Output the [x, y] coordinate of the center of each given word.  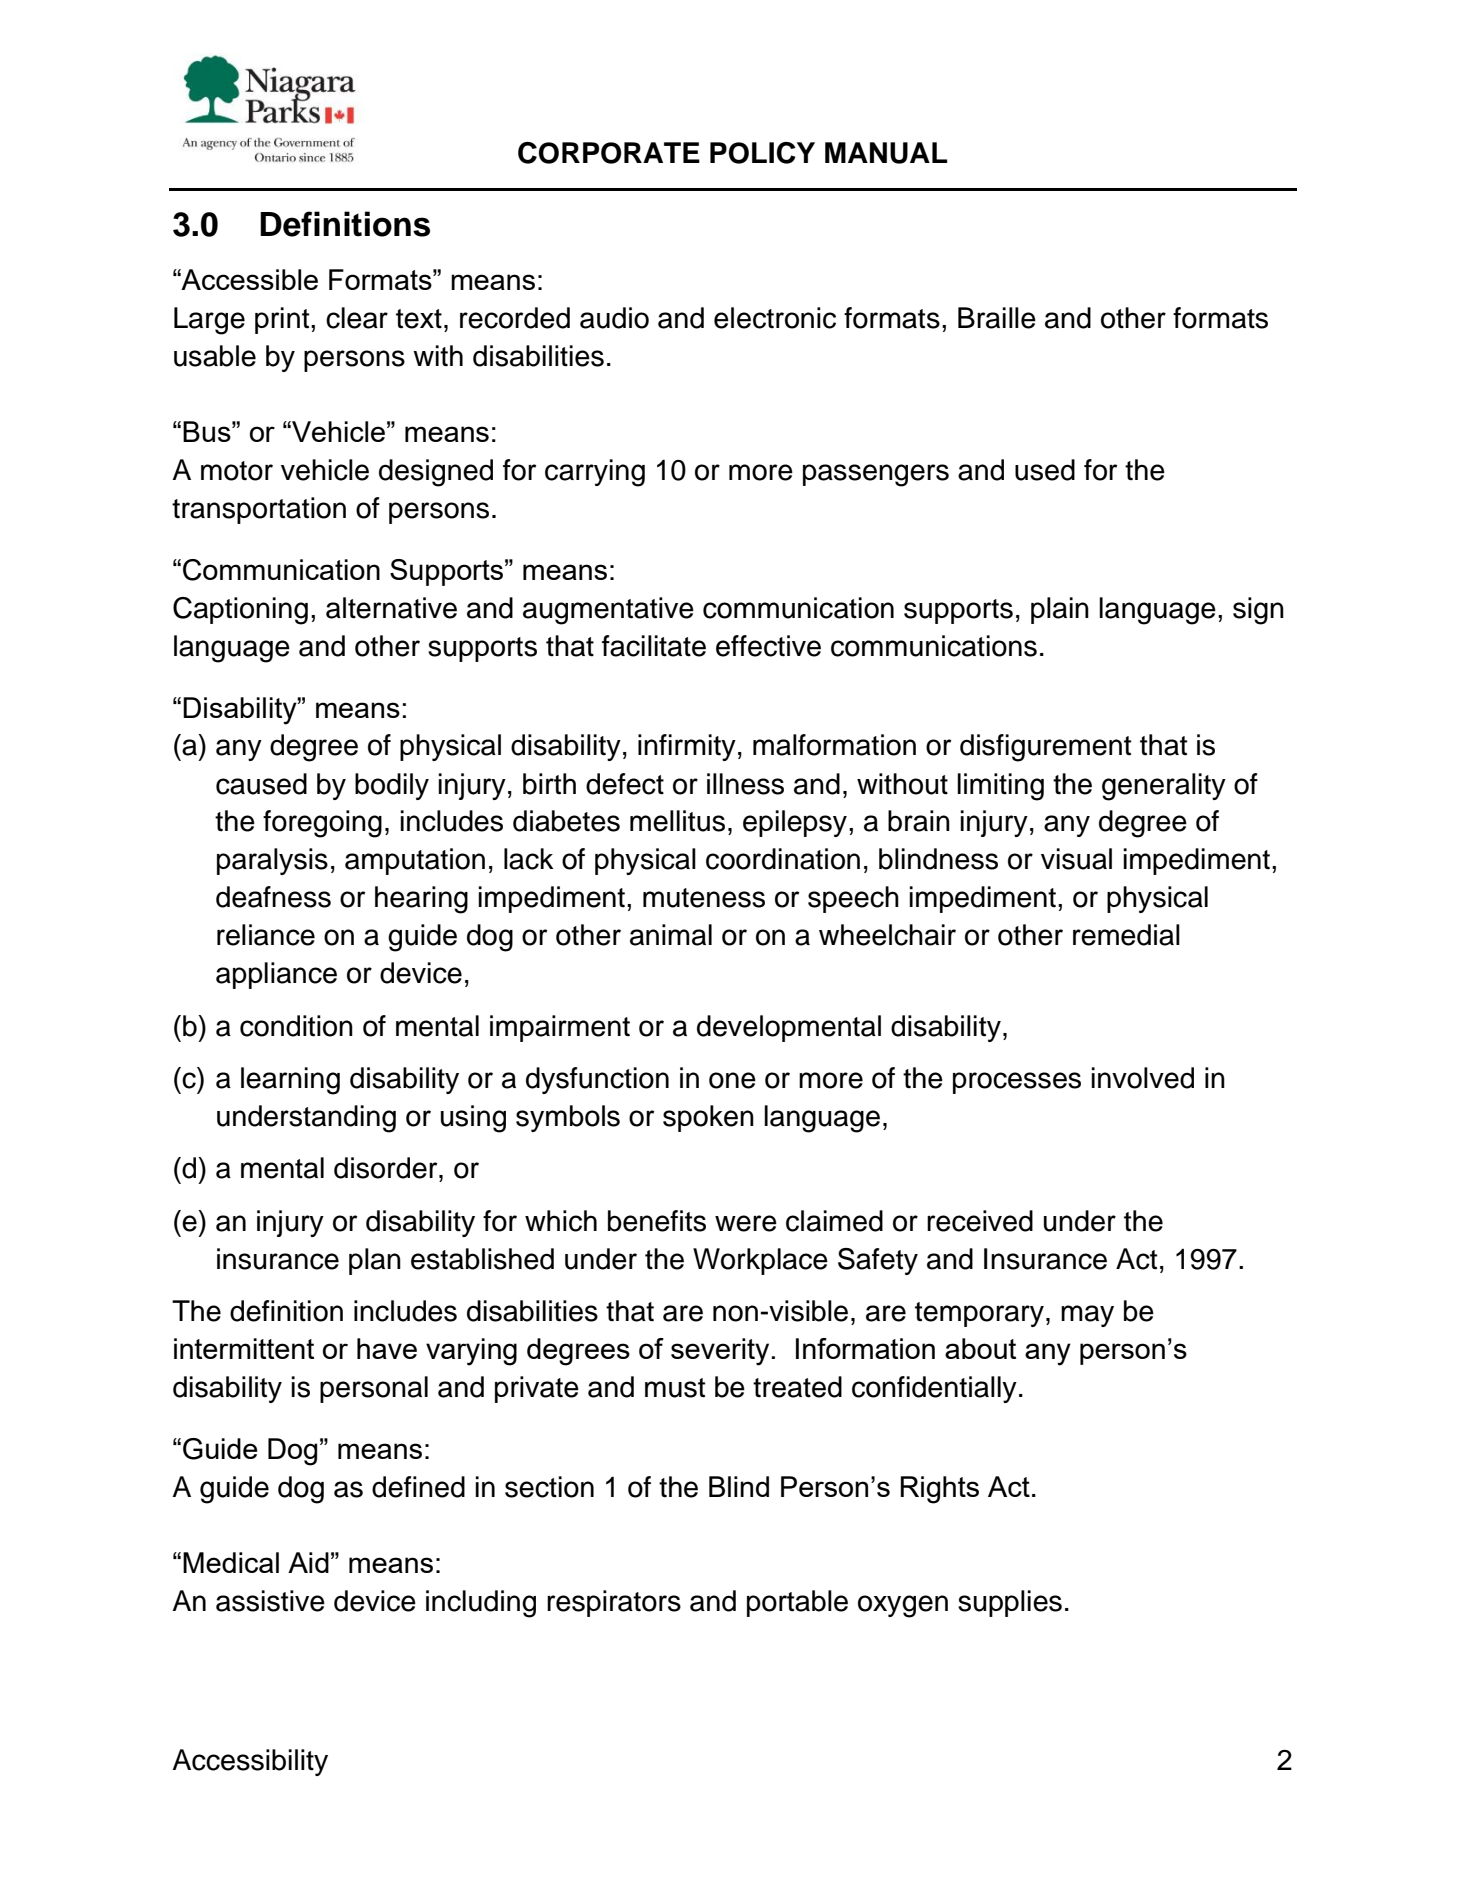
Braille [997, 318]
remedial [1126, 935]
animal [671, 935]
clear [357, 318]
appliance [276, 975]
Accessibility [250, 1762]
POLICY [762, 153]
